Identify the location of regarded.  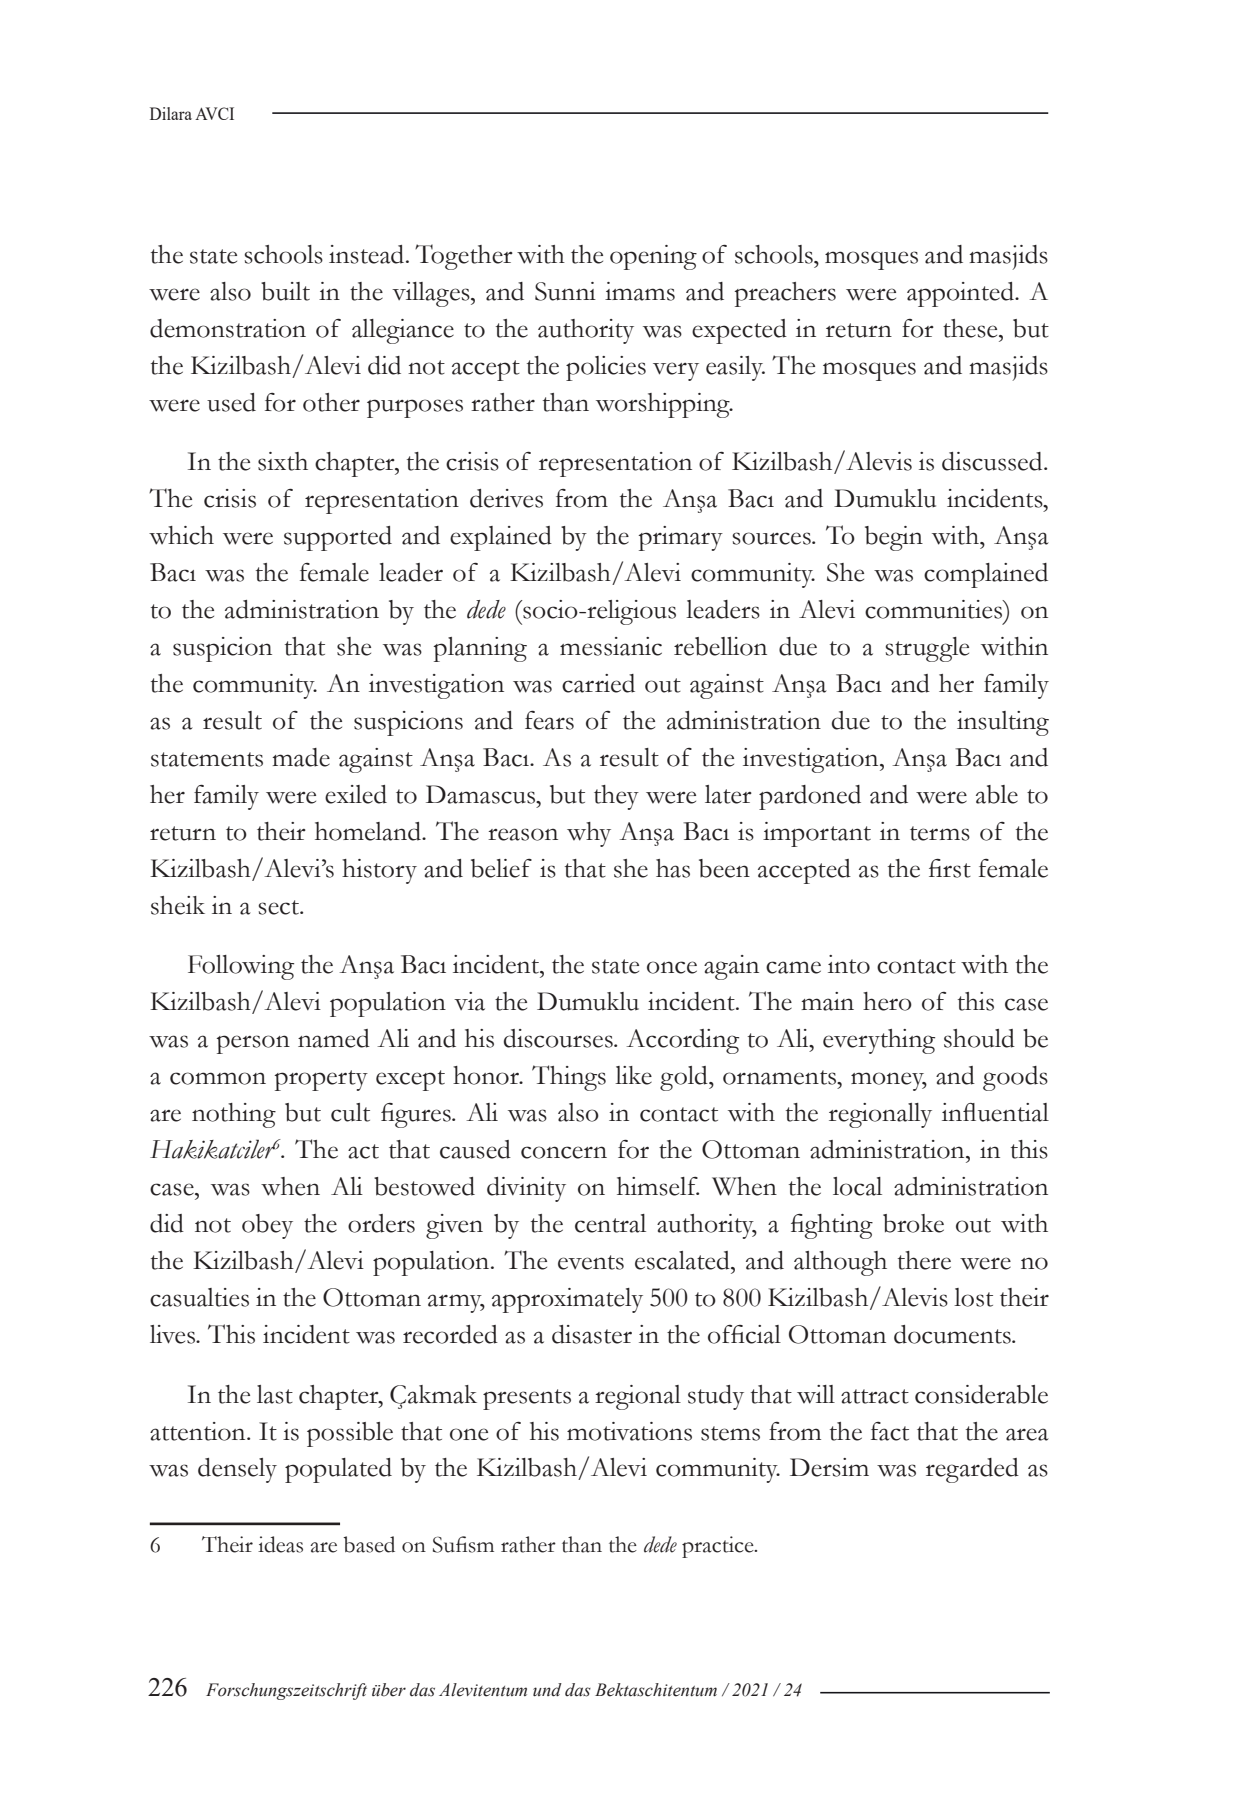
(972, 1470).
